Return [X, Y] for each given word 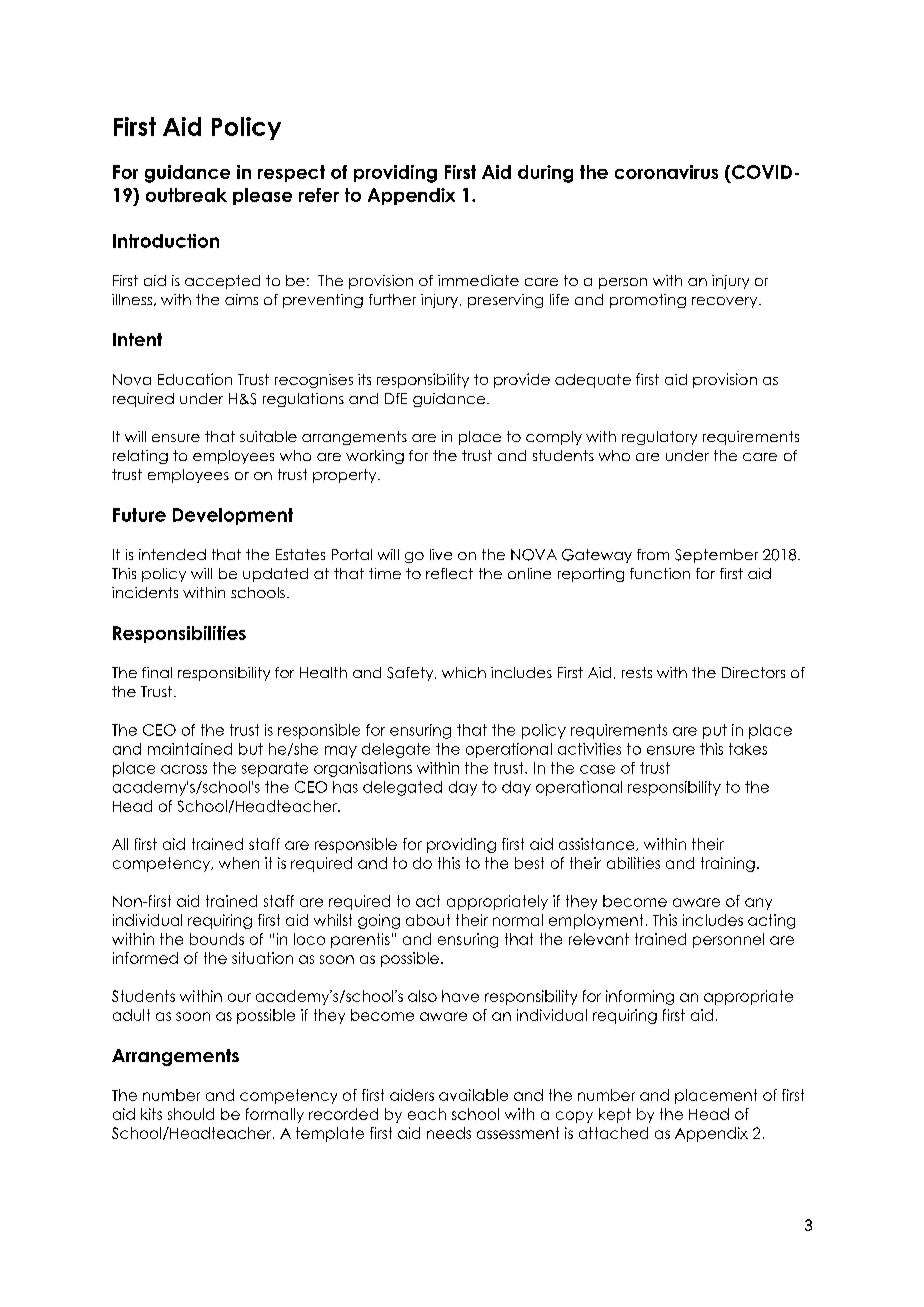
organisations [363, 769]
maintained [190, 749]
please [262, 196]
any [758, 904]
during [545, 174]
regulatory [659, 438]
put [715, 731]
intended [172, 554]
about [428, 920]
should [191, 1114]
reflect [449, 573]
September [716, 556]
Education [195, 379]
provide [522, 380]
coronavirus [666, 172]
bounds [217, 939]
